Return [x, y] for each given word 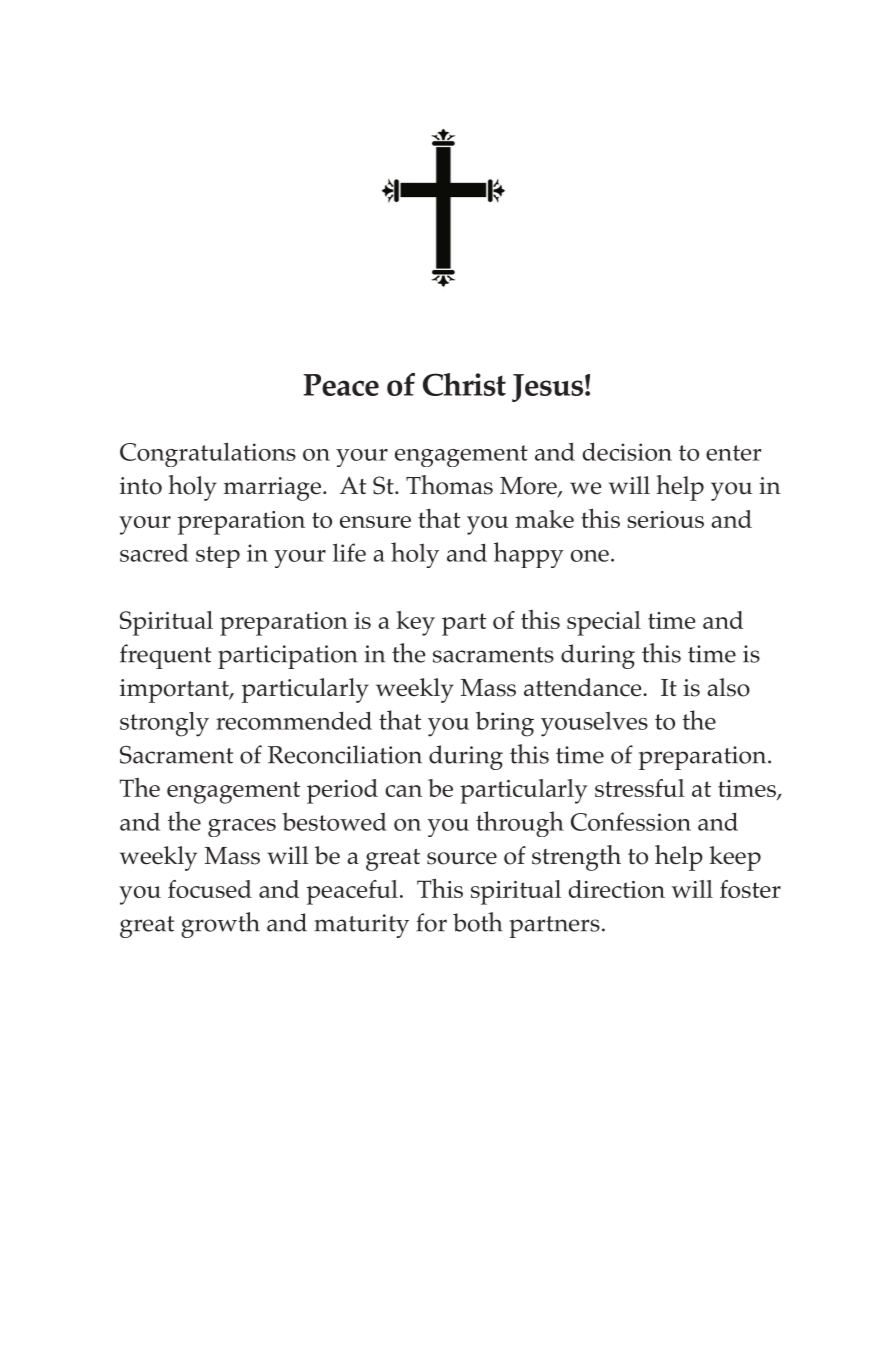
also [728, 687]
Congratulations [208, 454]
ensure [375, 522]
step [218, 557]
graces [242, 828]
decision [627, 451]
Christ [464, 384]
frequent [165, 656]
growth [220, 925]
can [403, 791]
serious [665, 519]
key [416, 623]
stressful [640, 788]
